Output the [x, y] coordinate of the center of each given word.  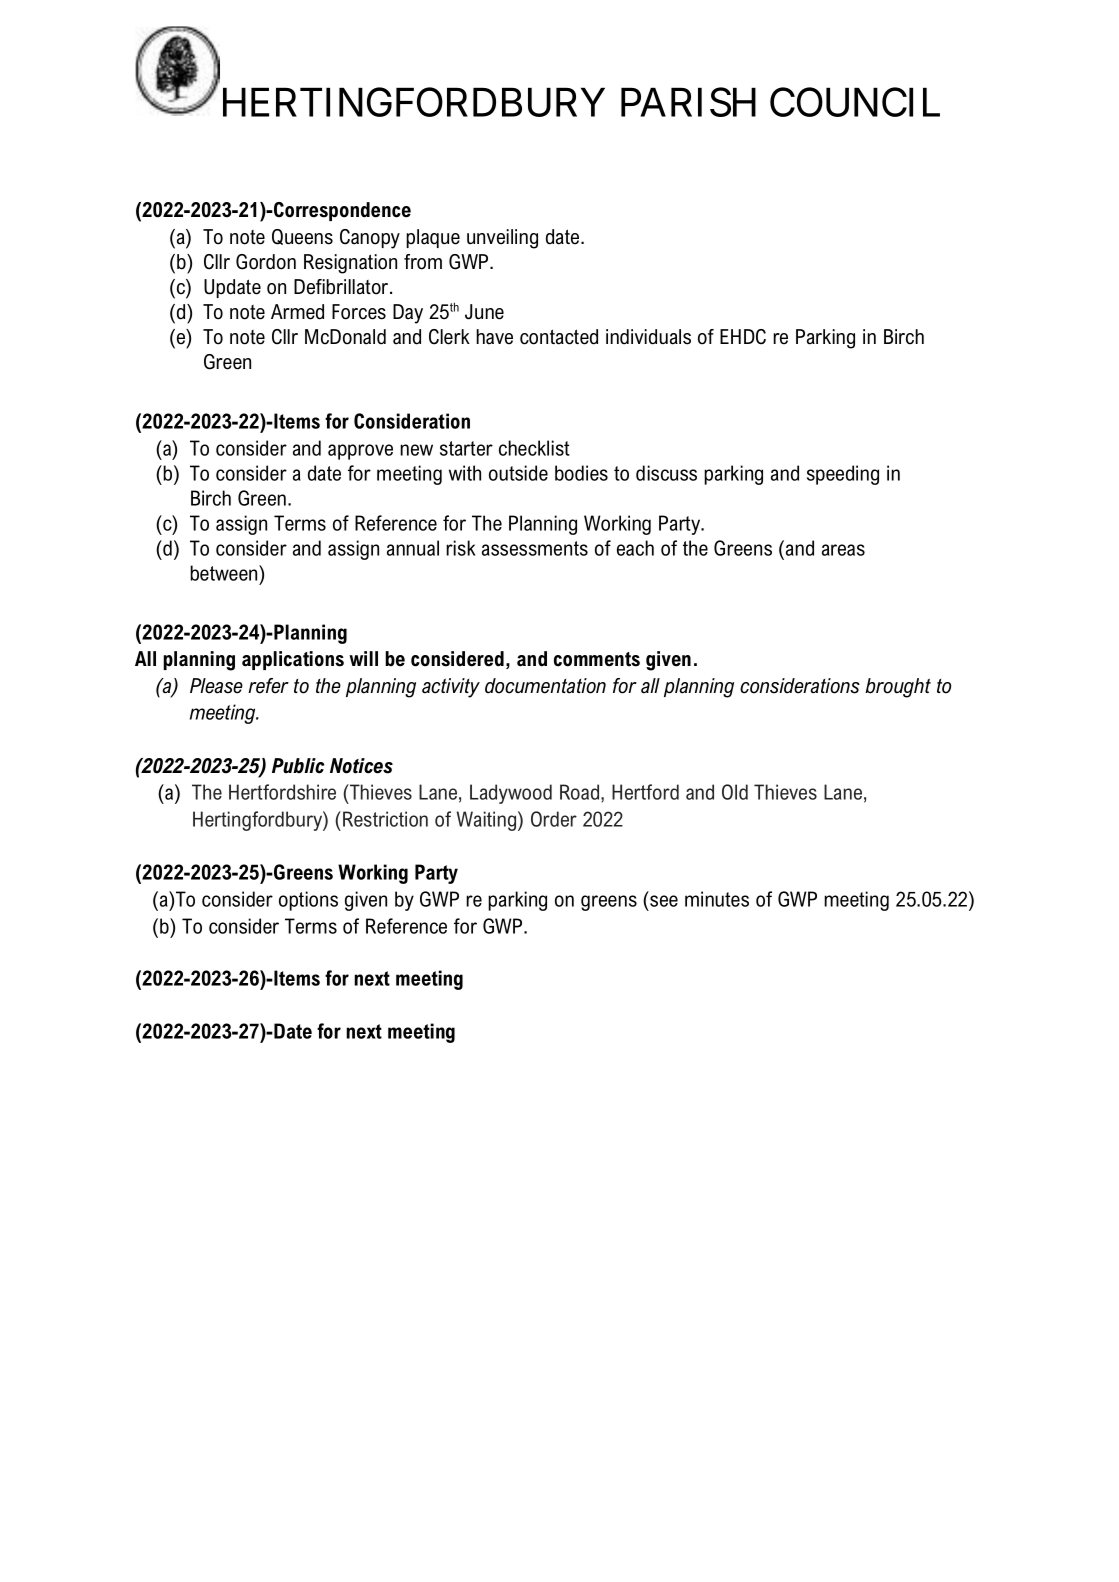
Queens [302, 237]
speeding [843, 475]
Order [554, 819]
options [308, 901]
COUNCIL [855, 102]
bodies [581, 473]
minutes [717, 899]
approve [360, 452]
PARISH [688, 102]
